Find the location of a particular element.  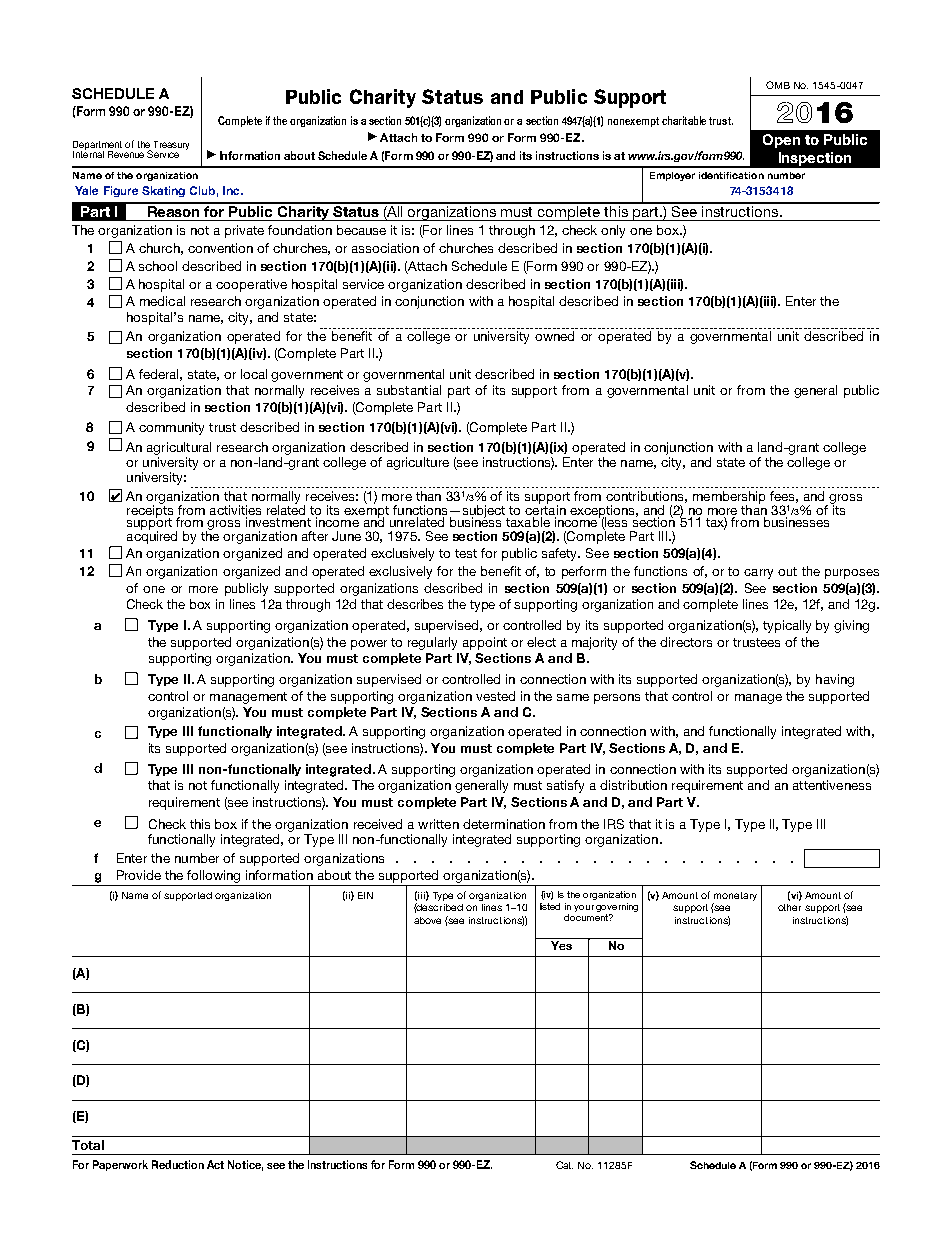

substantial is located at coordinates (409, 390).
